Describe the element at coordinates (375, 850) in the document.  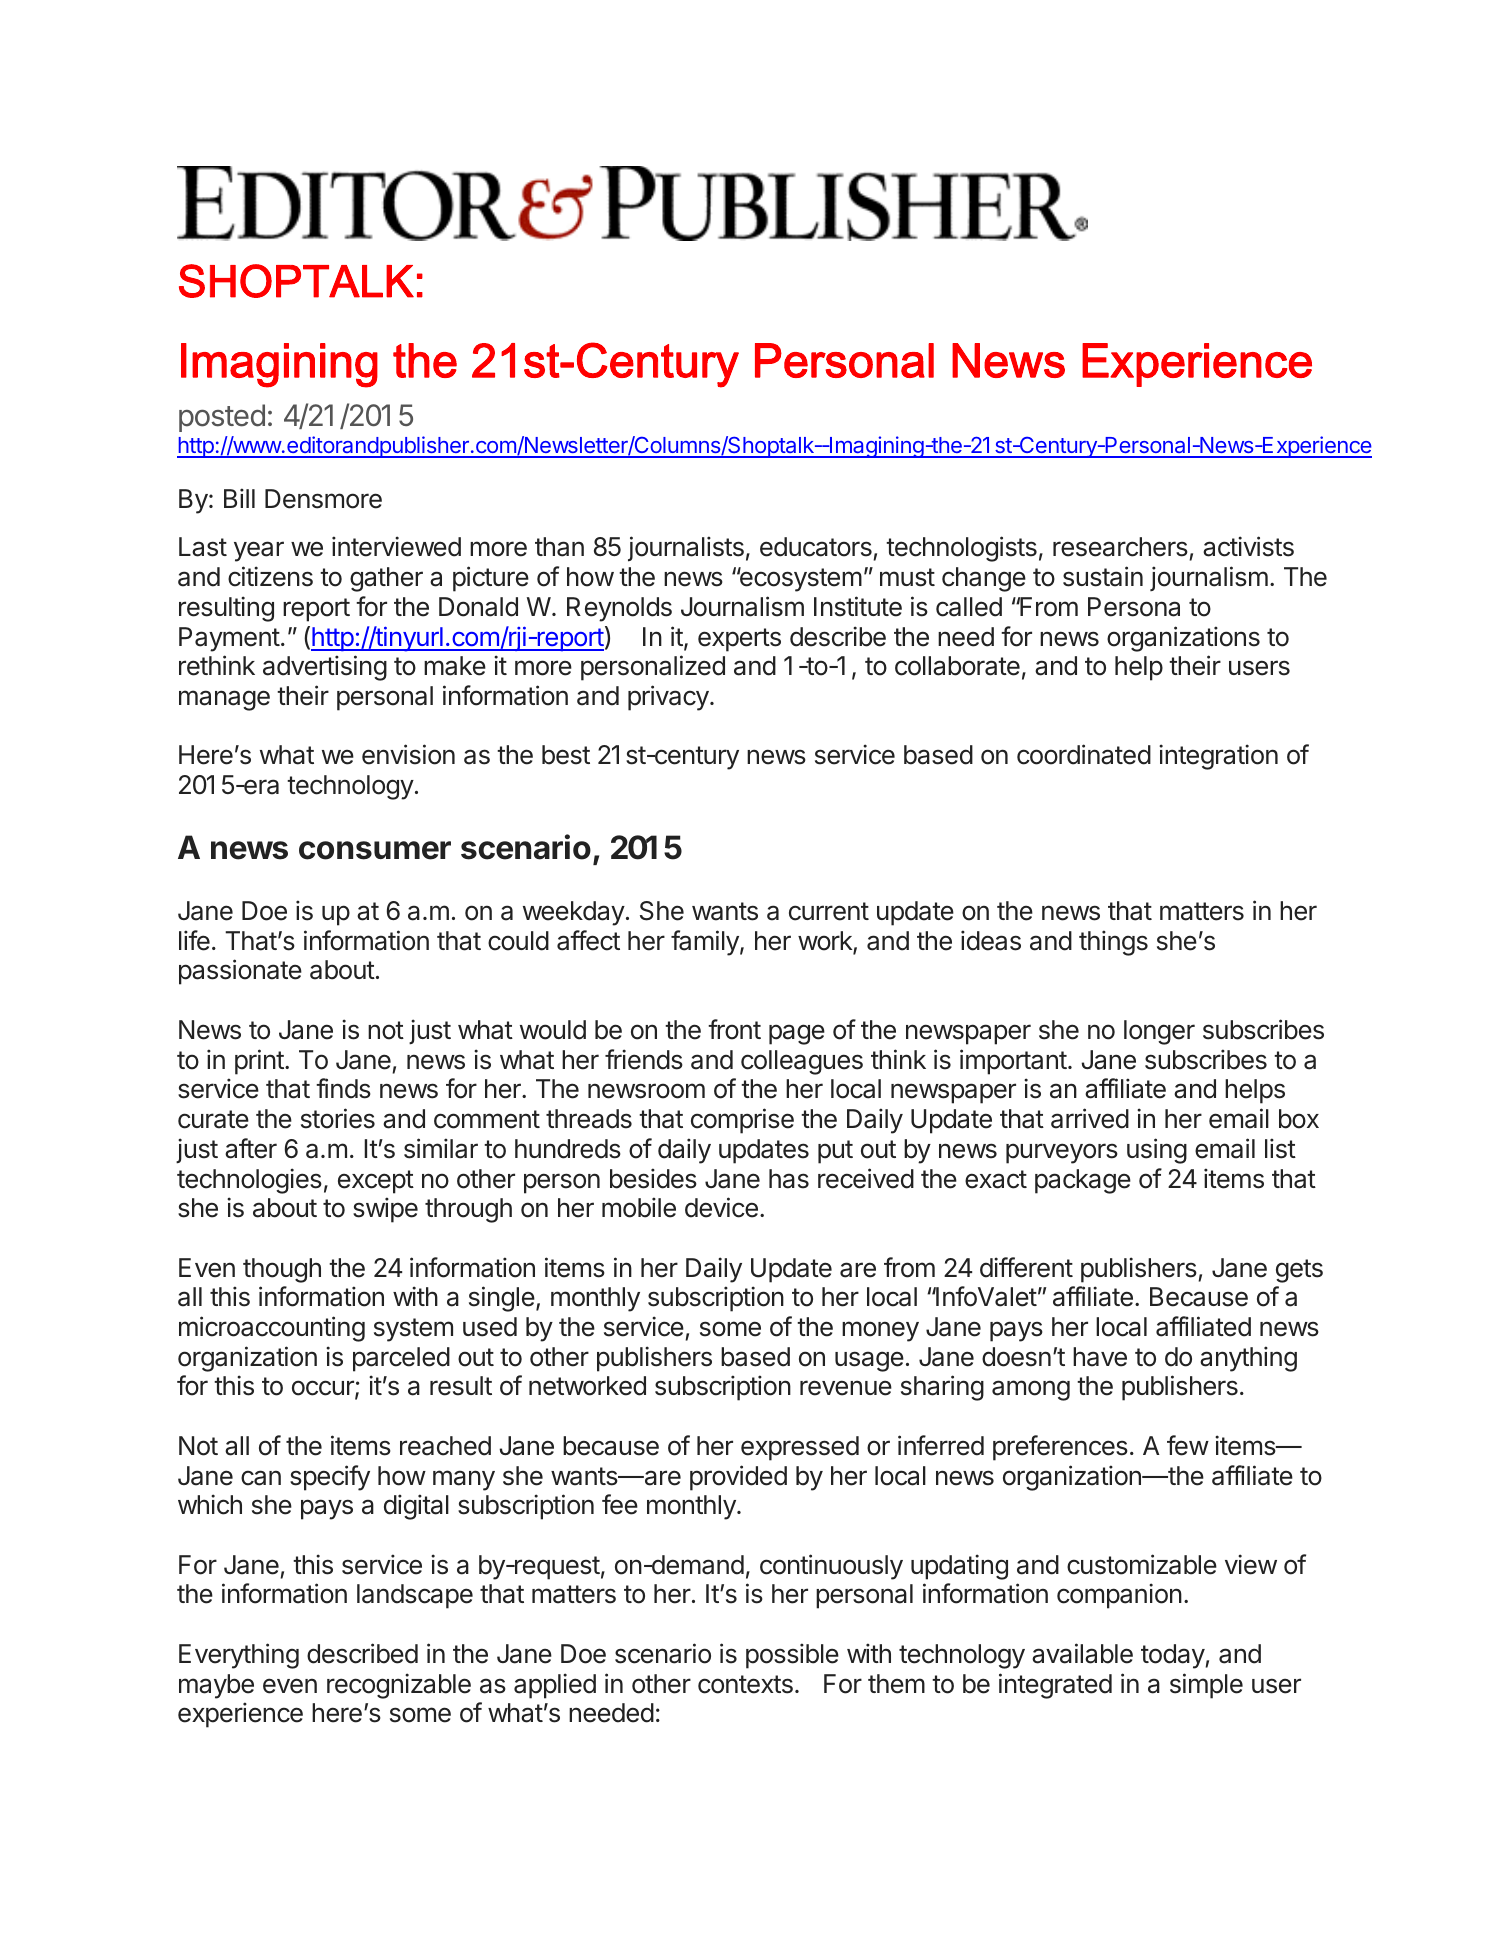
I see `consumer` at that location.
